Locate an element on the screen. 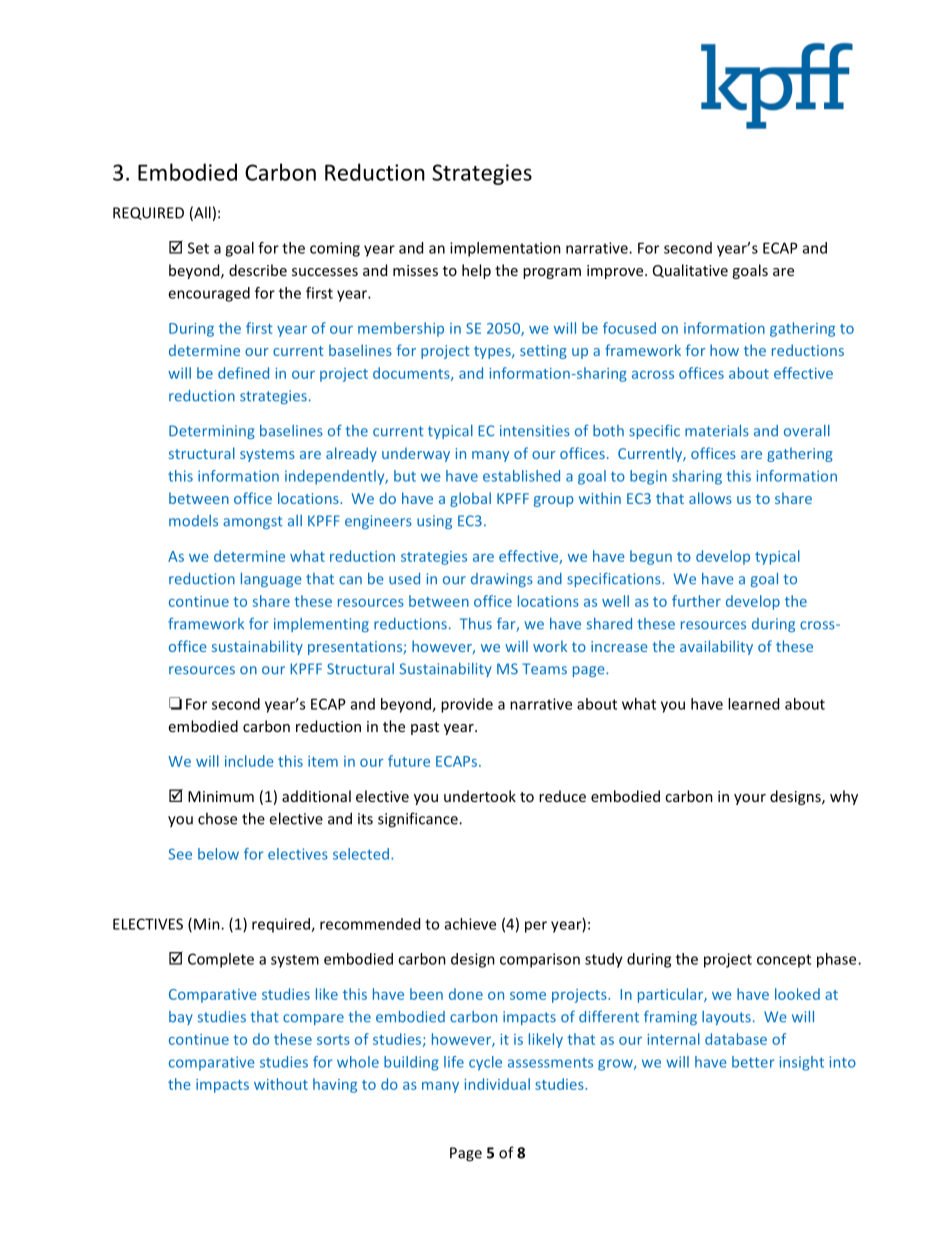 This screenshot has width=952, height=1233. per is located at coordinates (536, 927).
